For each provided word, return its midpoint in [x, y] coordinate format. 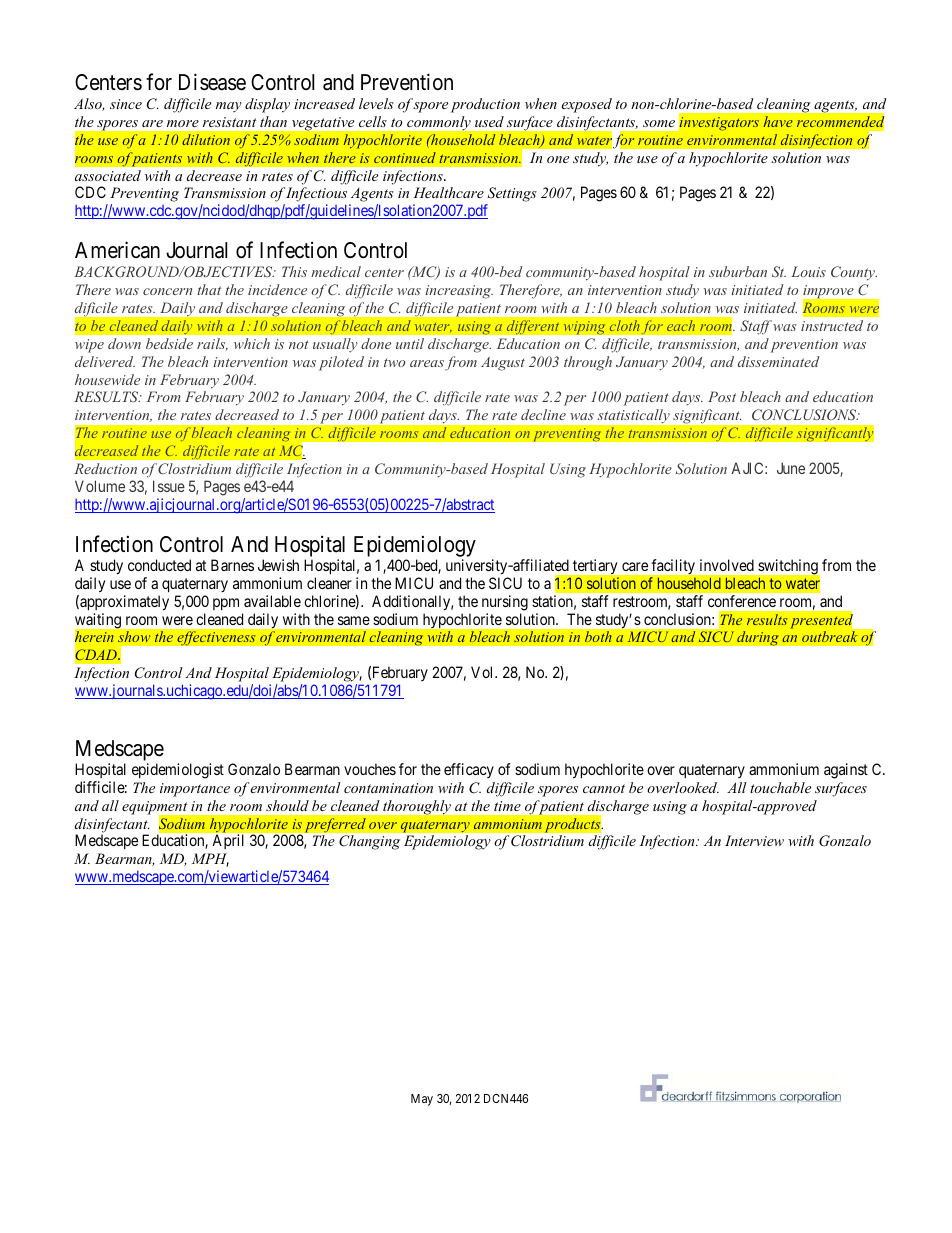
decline [543, 414]
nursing [505, 603]
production [485, 105]
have [778, 121]
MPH [210, 860]
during [758, 638]
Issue [169, 486]
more [183, 123]
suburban [738, 271]
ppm [226, 604]
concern [167, 291]
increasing [459, 292]
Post [722, 396]
